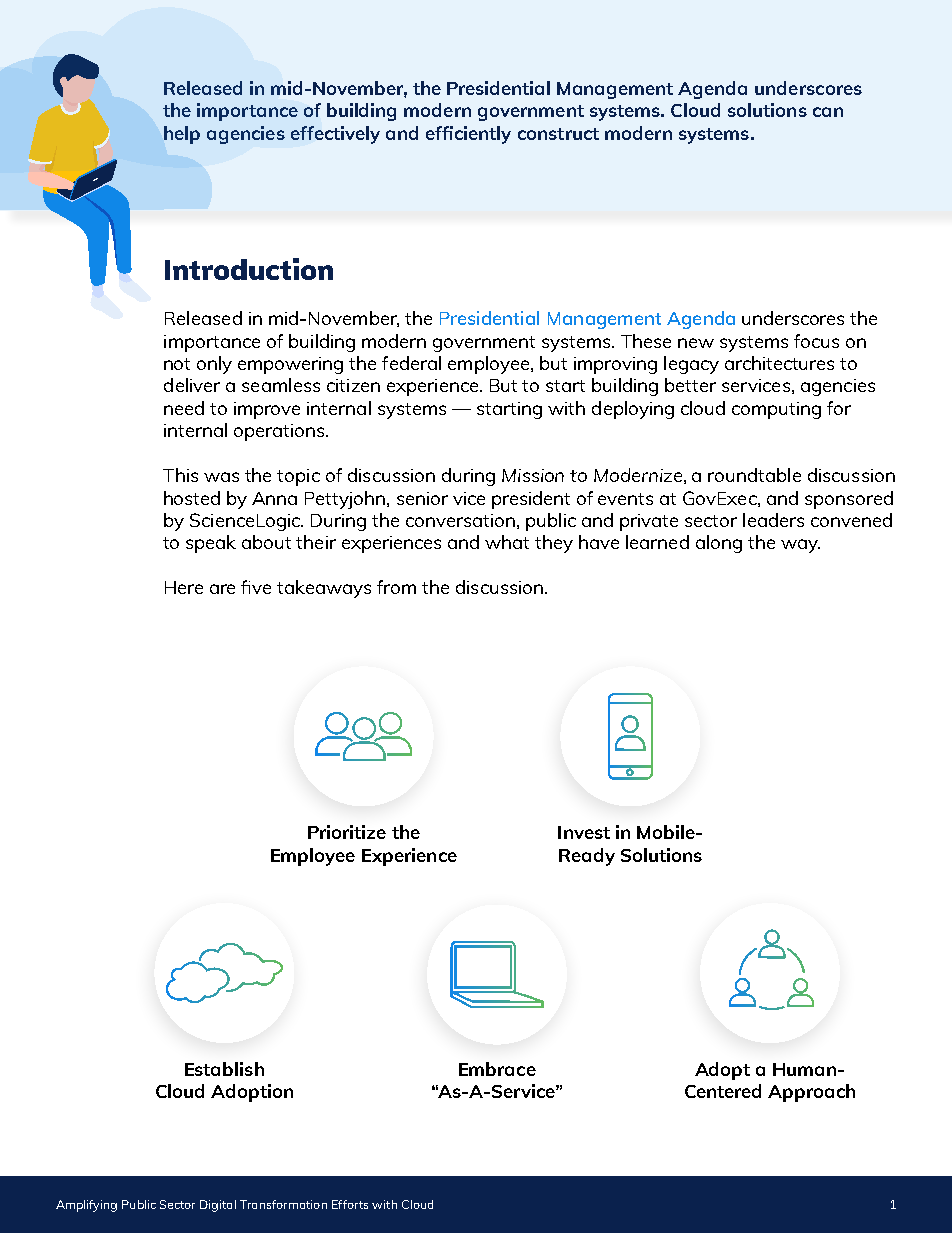 The height and width of the screenshot is (1233, 952). I want to click on Embrace, so click(497, 1069).
